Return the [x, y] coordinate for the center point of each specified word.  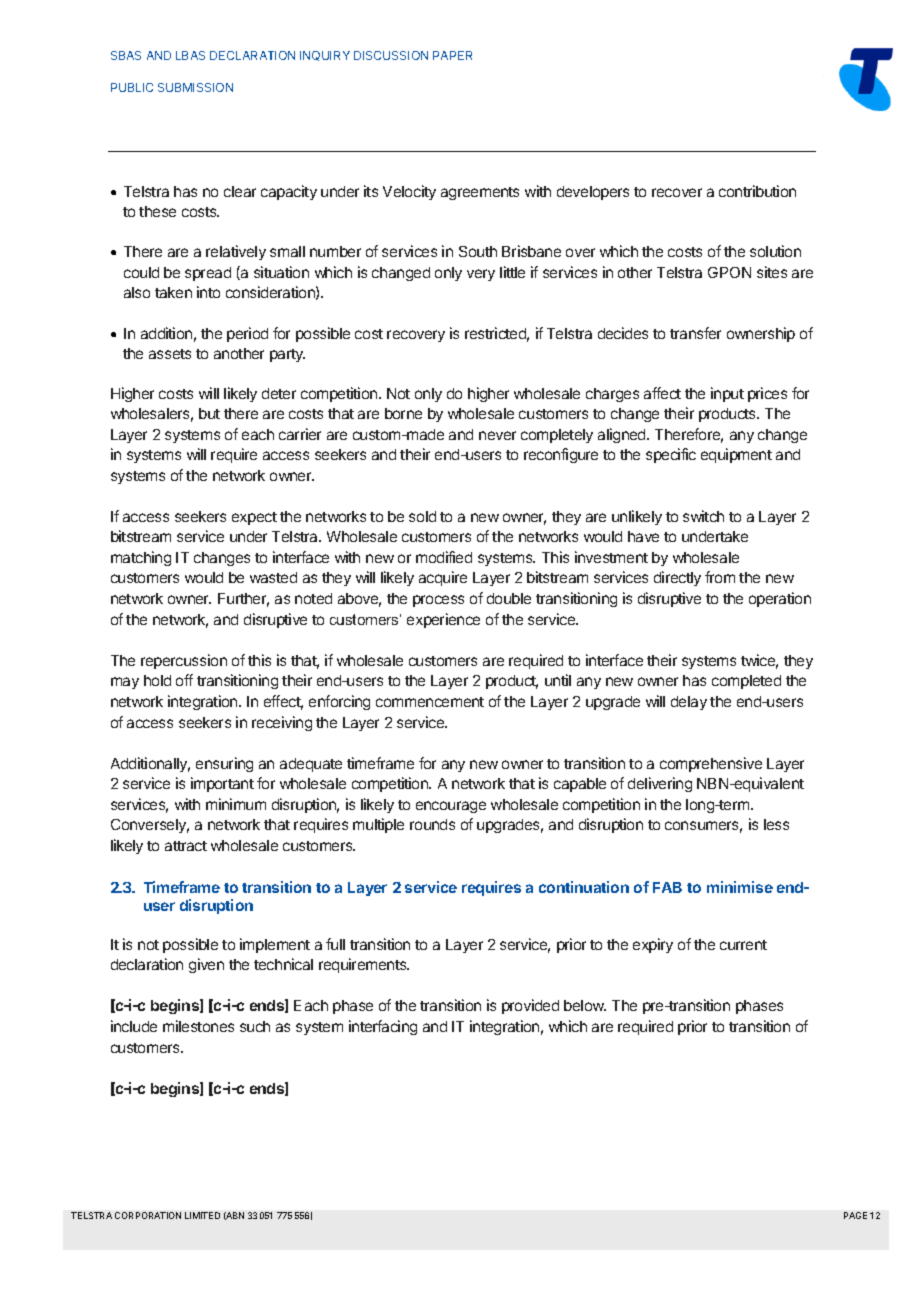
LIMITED [202, 1215]
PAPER [452, 55]
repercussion [184, 661]
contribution [757, 191]
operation [780, 599]
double [509, 598]
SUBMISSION [195, 87]
